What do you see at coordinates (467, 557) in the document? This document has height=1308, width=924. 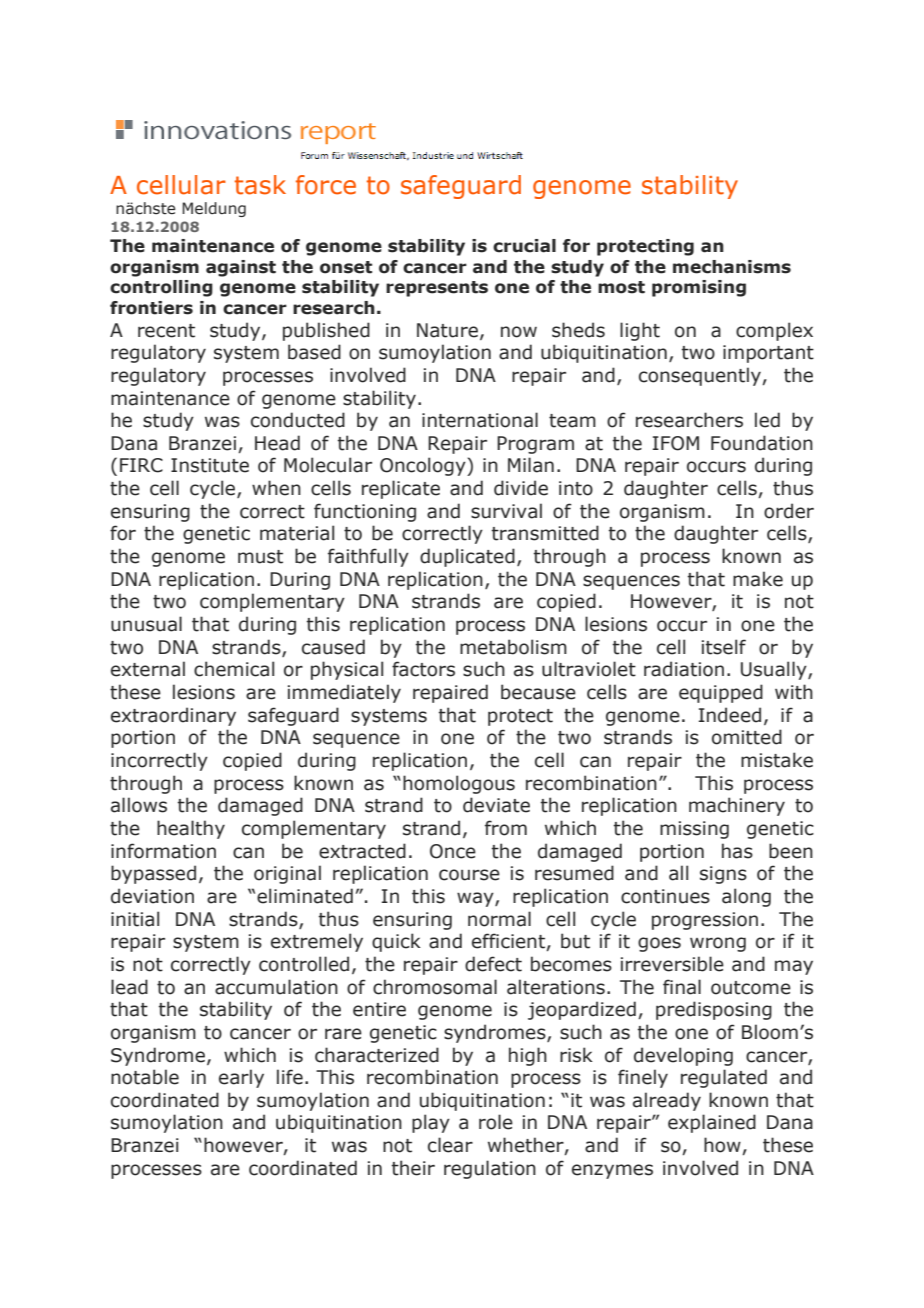 I see `duplicated` at bounding box center [467, 557].
